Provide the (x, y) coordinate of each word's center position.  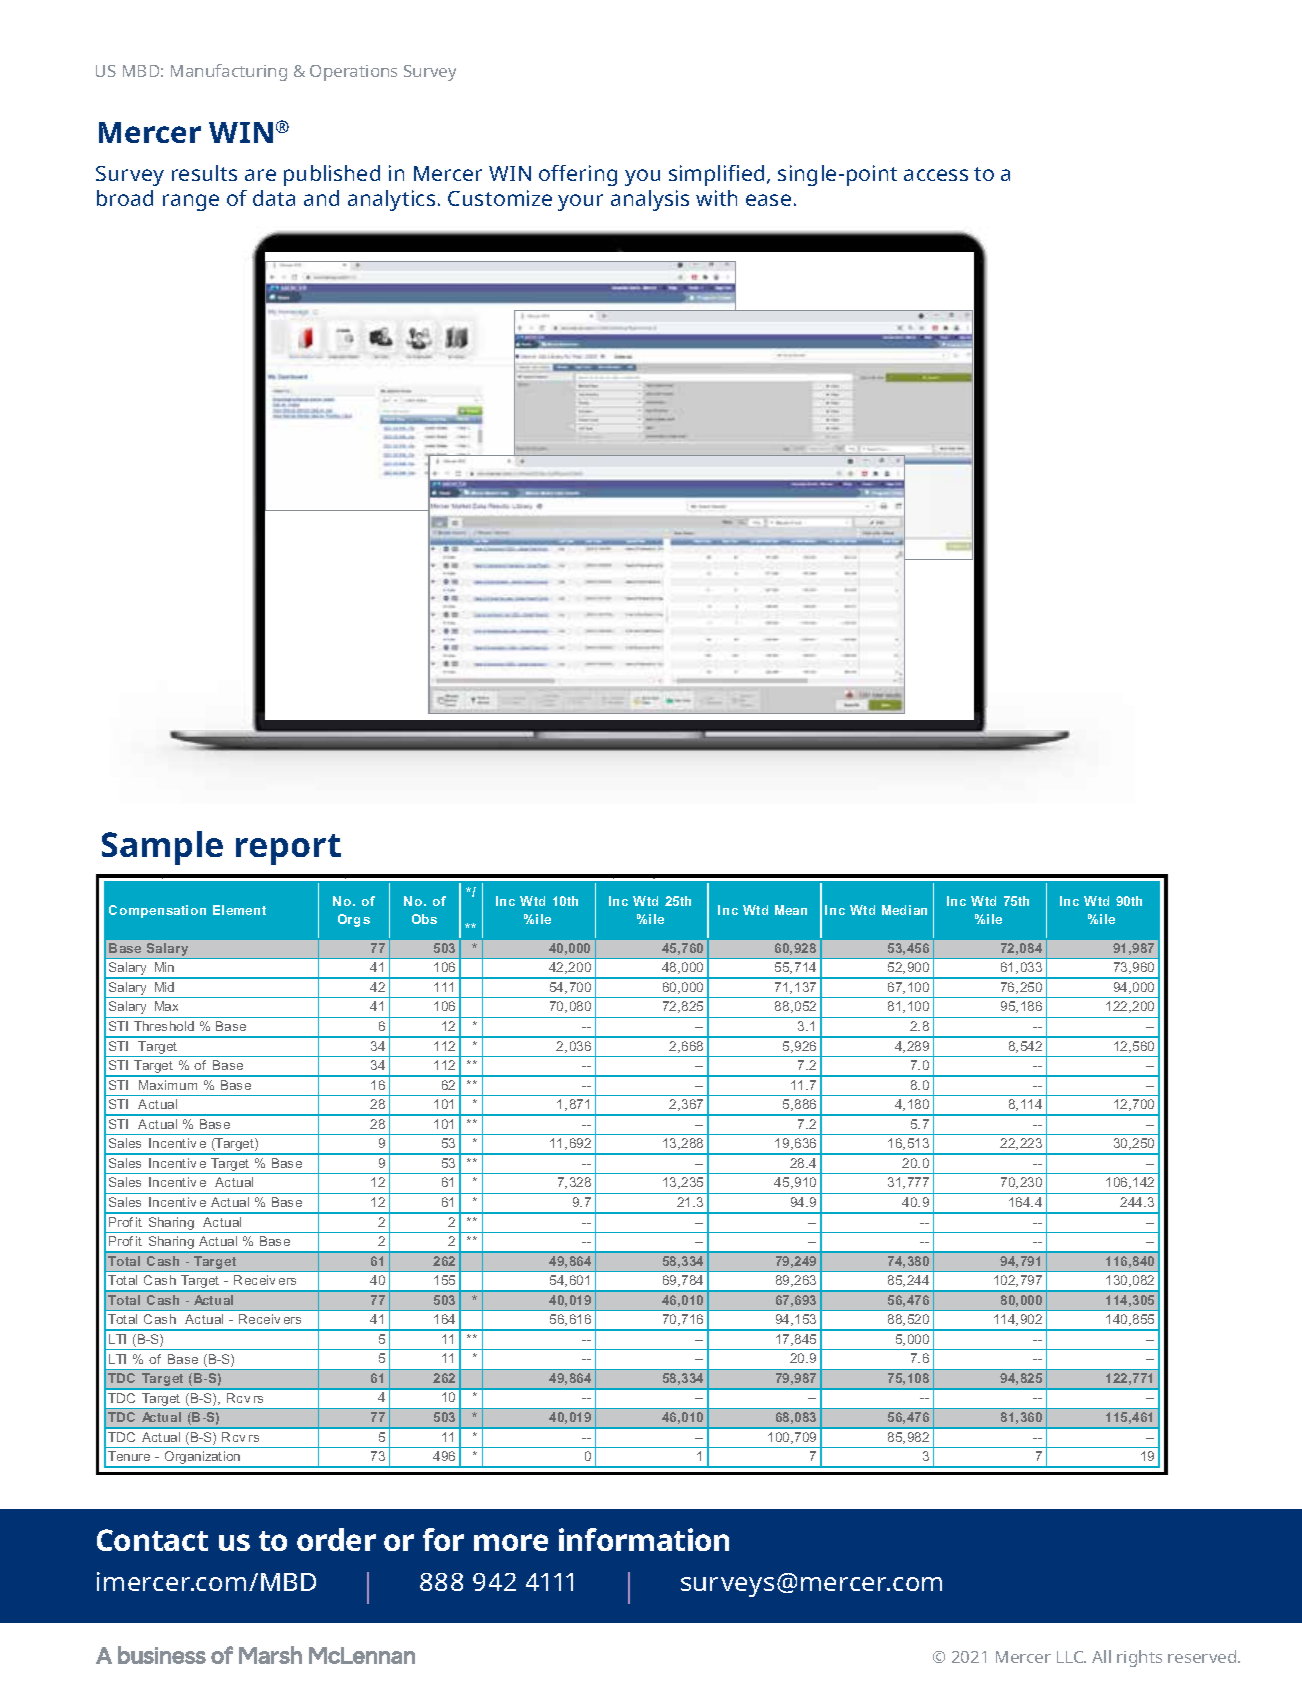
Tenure (129, 1456)
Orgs (354, 920)
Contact (152, 1540)
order (336, 1539)
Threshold (164, 1026)
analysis (650, 200)
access (936, 175)
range (191, 202)
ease (768, 200)
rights (1139, 1658)
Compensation (157, 911)
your (580, 202)
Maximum (168, 1085)
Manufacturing (229, 72)
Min (164, 967)
